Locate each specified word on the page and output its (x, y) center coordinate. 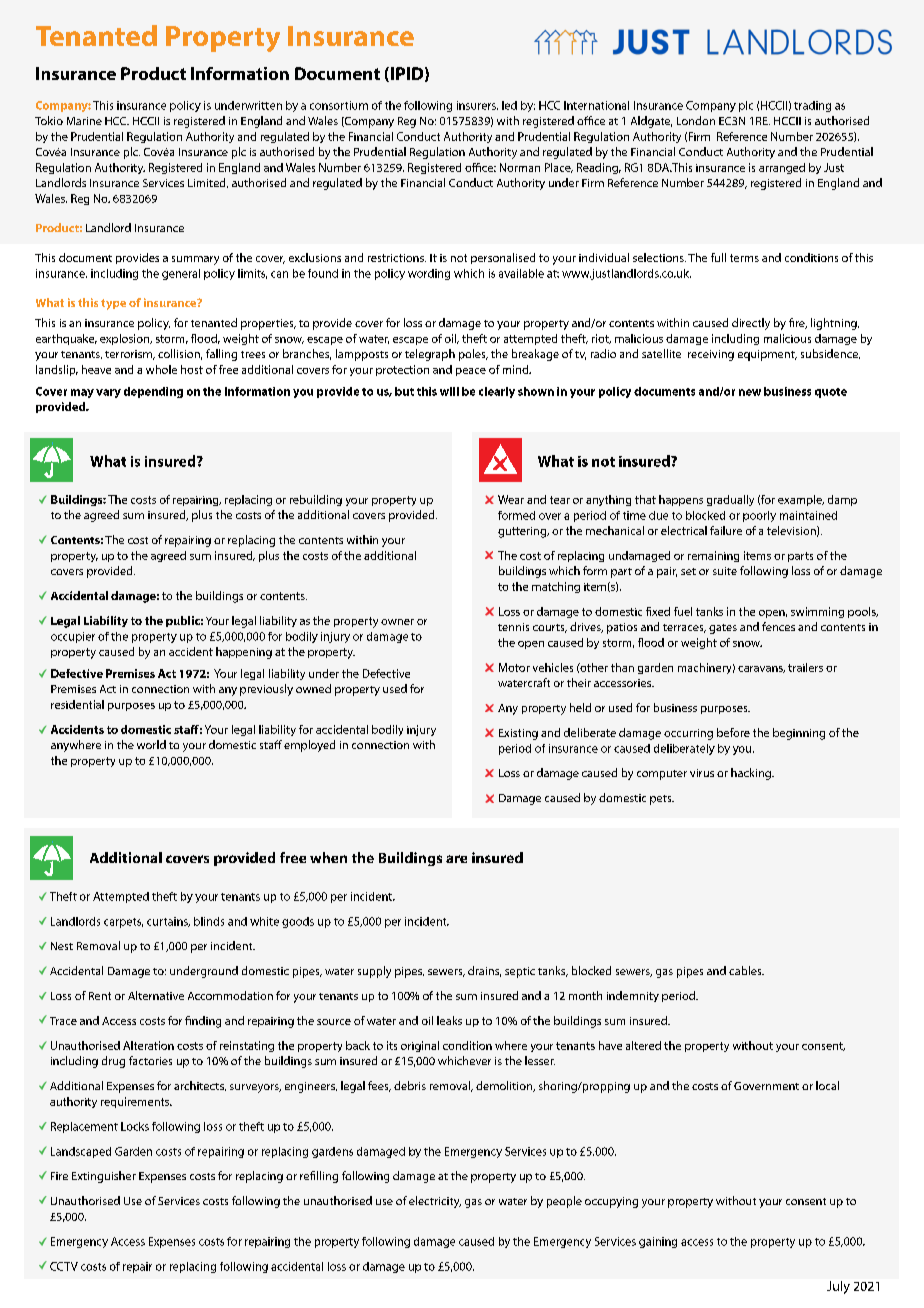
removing (180, 1200)
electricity (435, 1202)
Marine (84, 121)
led (509, 105)
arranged (782, 168)
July (838, 1287)
